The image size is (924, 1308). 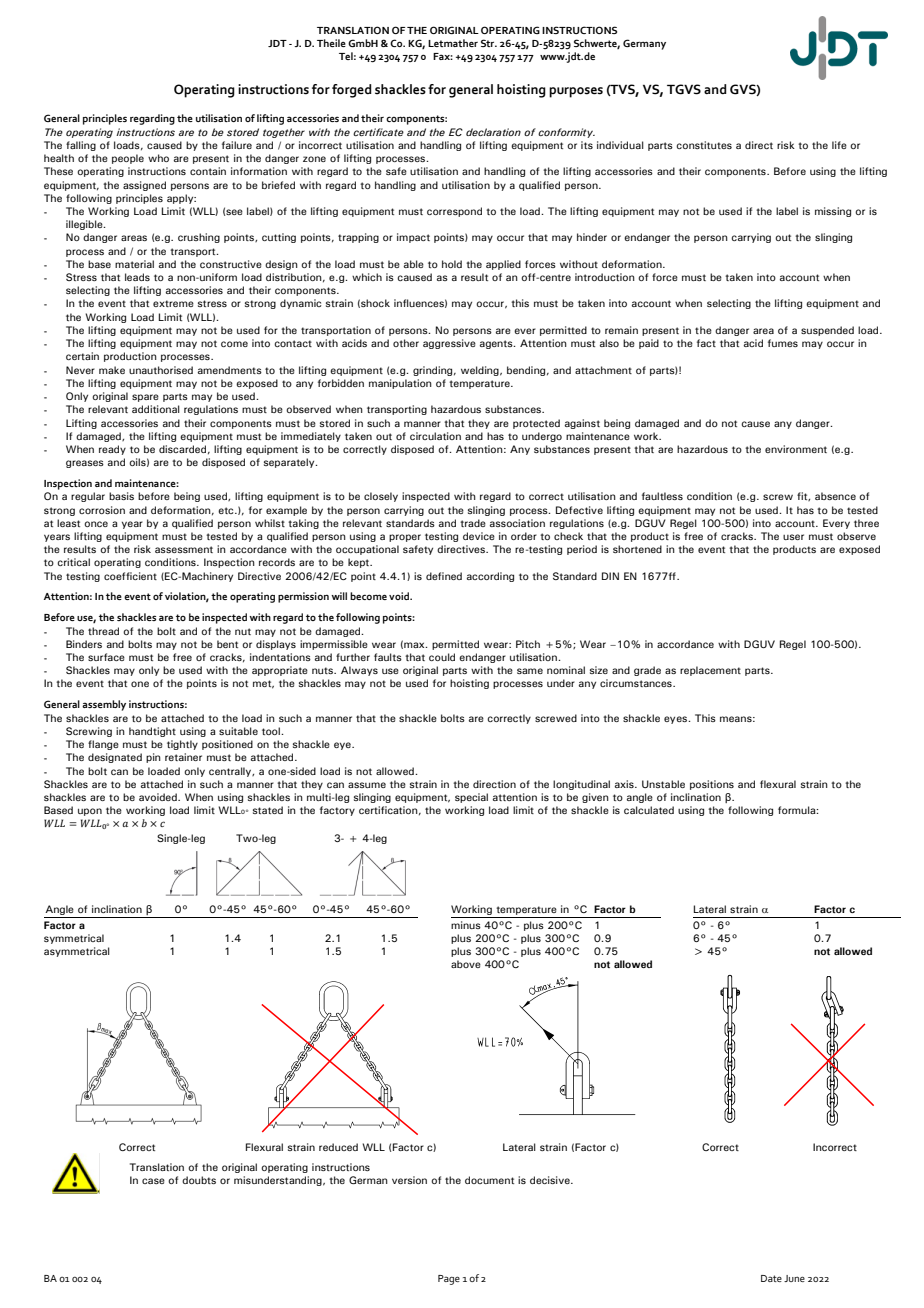 What do you see at coordinates (551, 1180) in the screenshot?
I see `decisive` at bounding box center [551, 1180].
